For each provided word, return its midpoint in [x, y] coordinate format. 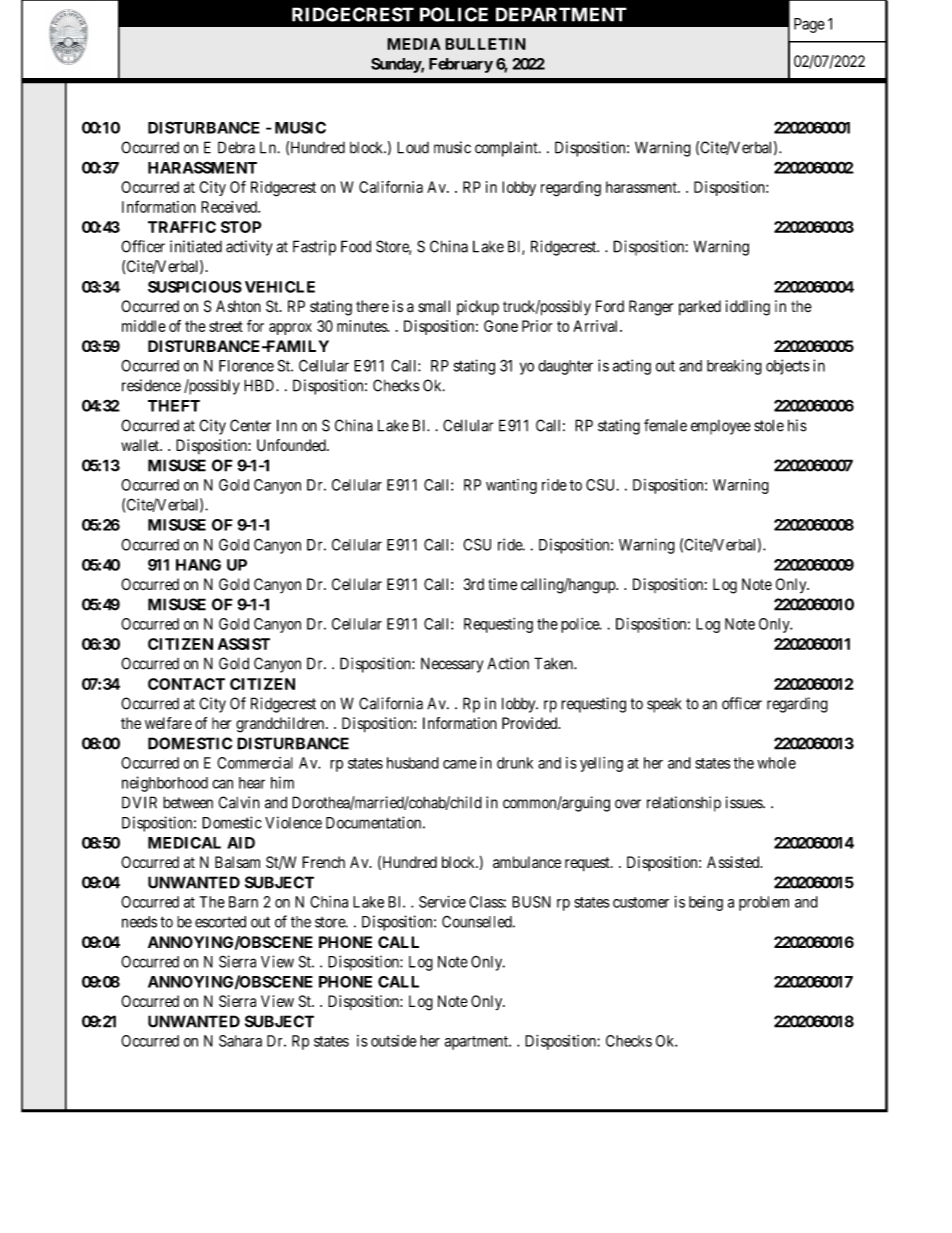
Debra [236, 147]
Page [809, 25]
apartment [477, 1043]
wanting [511, 486]
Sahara [240, 1041]
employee [721, 427]
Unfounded [292, 445]
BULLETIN [485, 44]
